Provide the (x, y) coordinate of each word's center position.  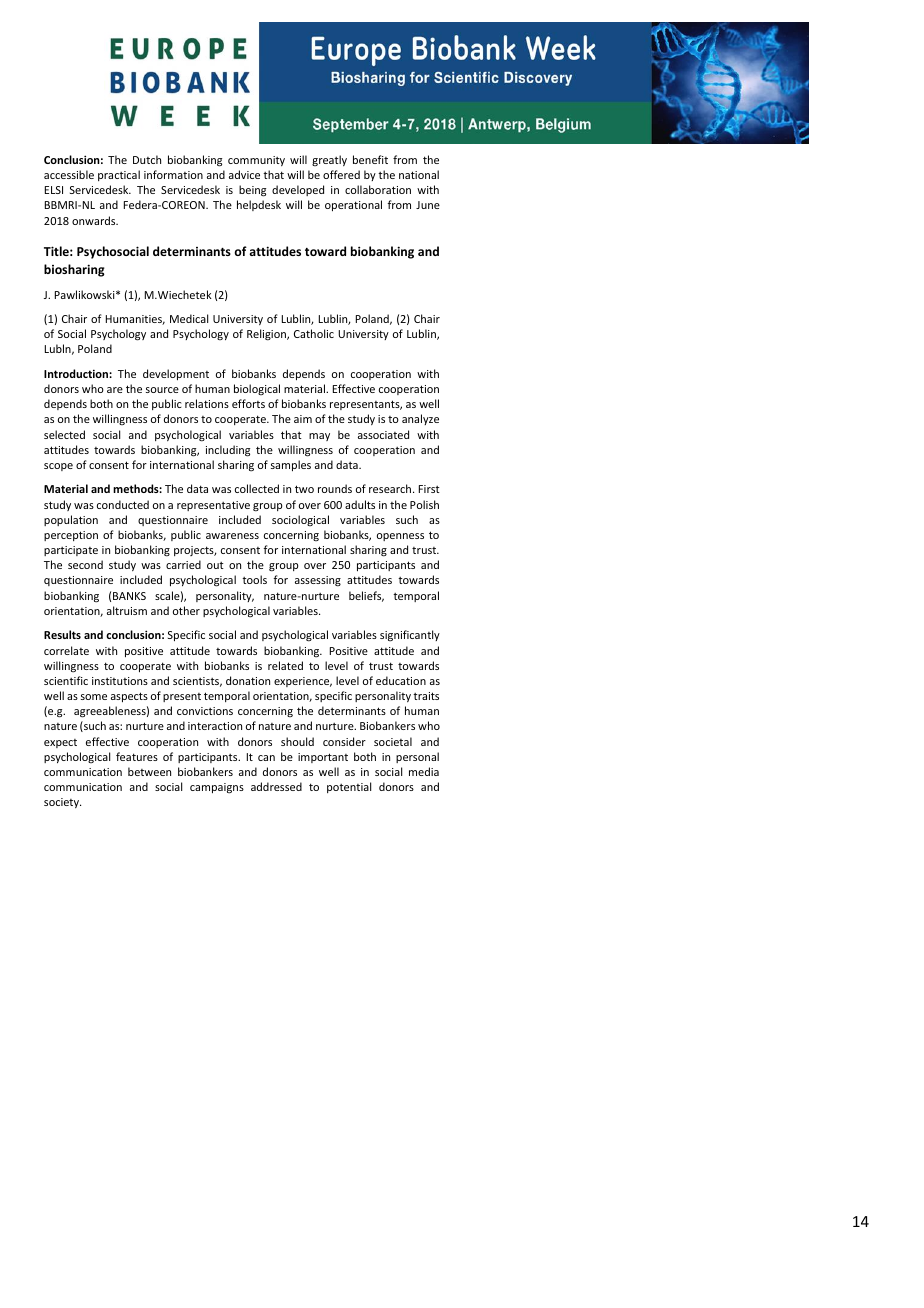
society (62, 803)
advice (244, 174)
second (85, 564)
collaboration (378, 189)
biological (257, 389)
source (162, 390)
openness (400, 537)
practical (119, 175)
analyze (420, 419)
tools (254, 579)
